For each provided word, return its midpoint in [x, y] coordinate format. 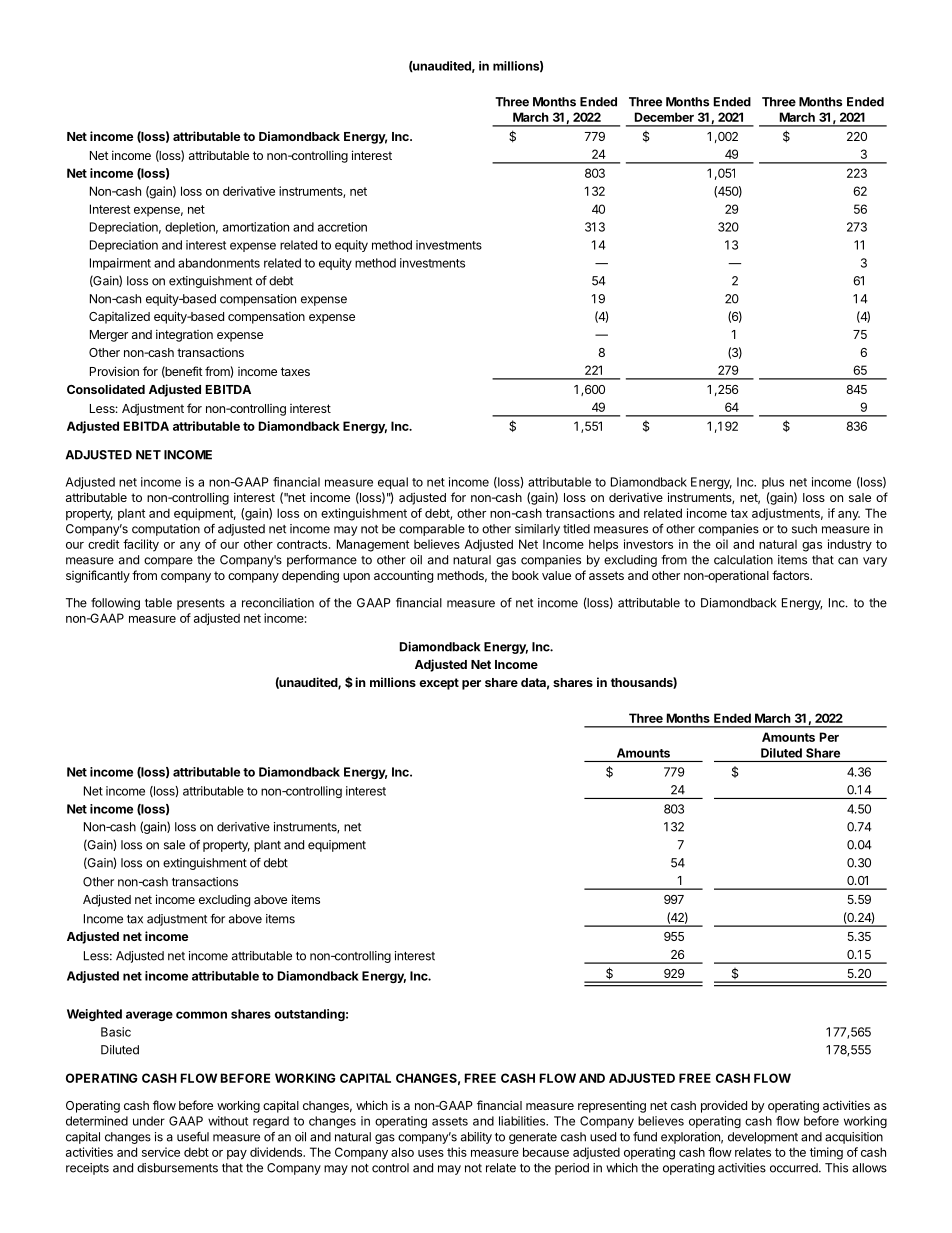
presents [201, 604]
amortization [256, 227]
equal [393, 483]
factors [791, 575]
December [664, 117]
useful [193, 1137]
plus [773, 483]
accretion [342, 227]
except [439, 684]
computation [166, 530]
